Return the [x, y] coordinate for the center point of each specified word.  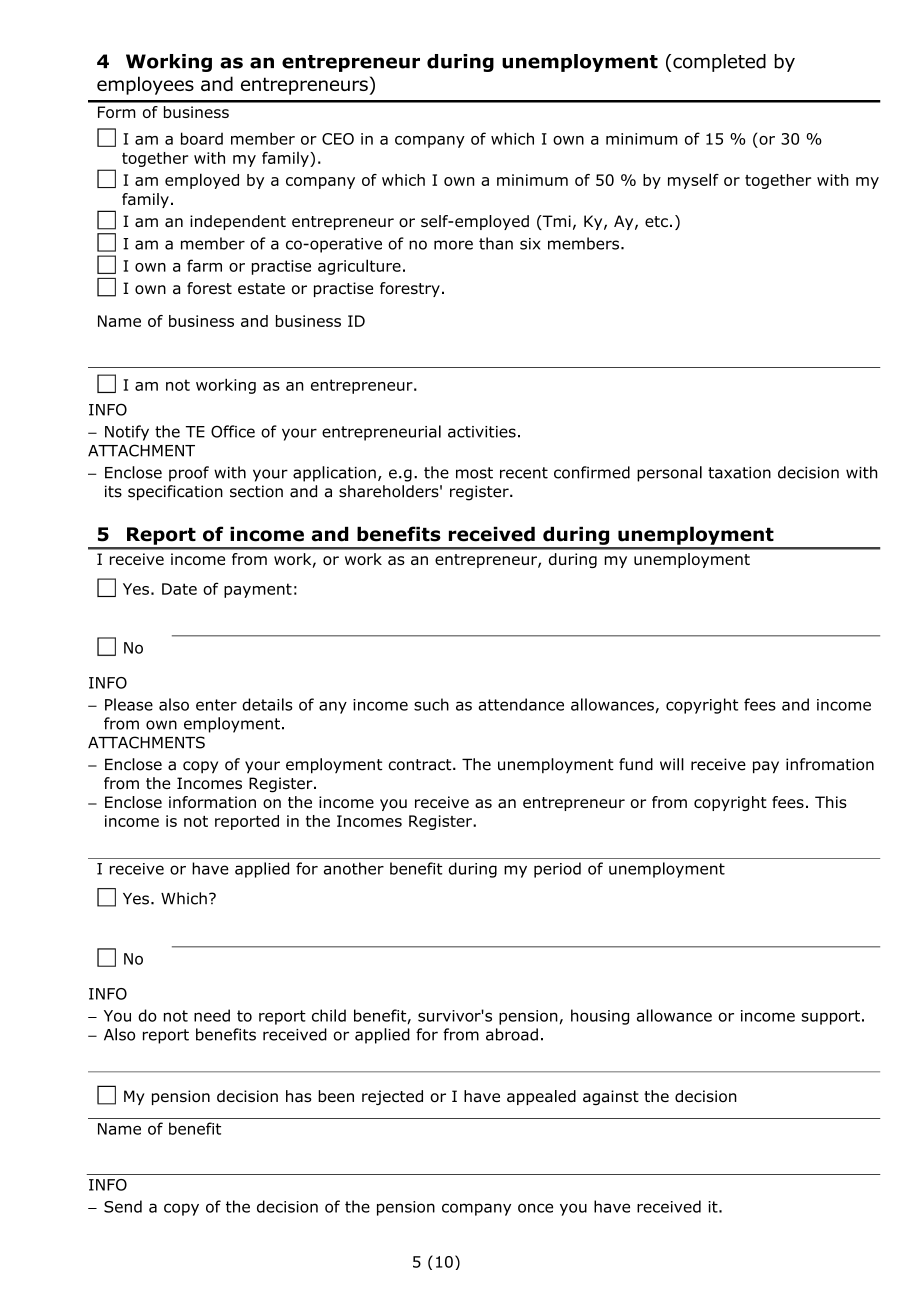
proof [189, 474]
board [202, 138]
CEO [338, 139]
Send [123, 1206]
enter [216, 705]
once [535, 1208]
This [831, 802]
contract [421, 765]
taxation [739, 473]
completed [719, 63]
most [474, 473]
